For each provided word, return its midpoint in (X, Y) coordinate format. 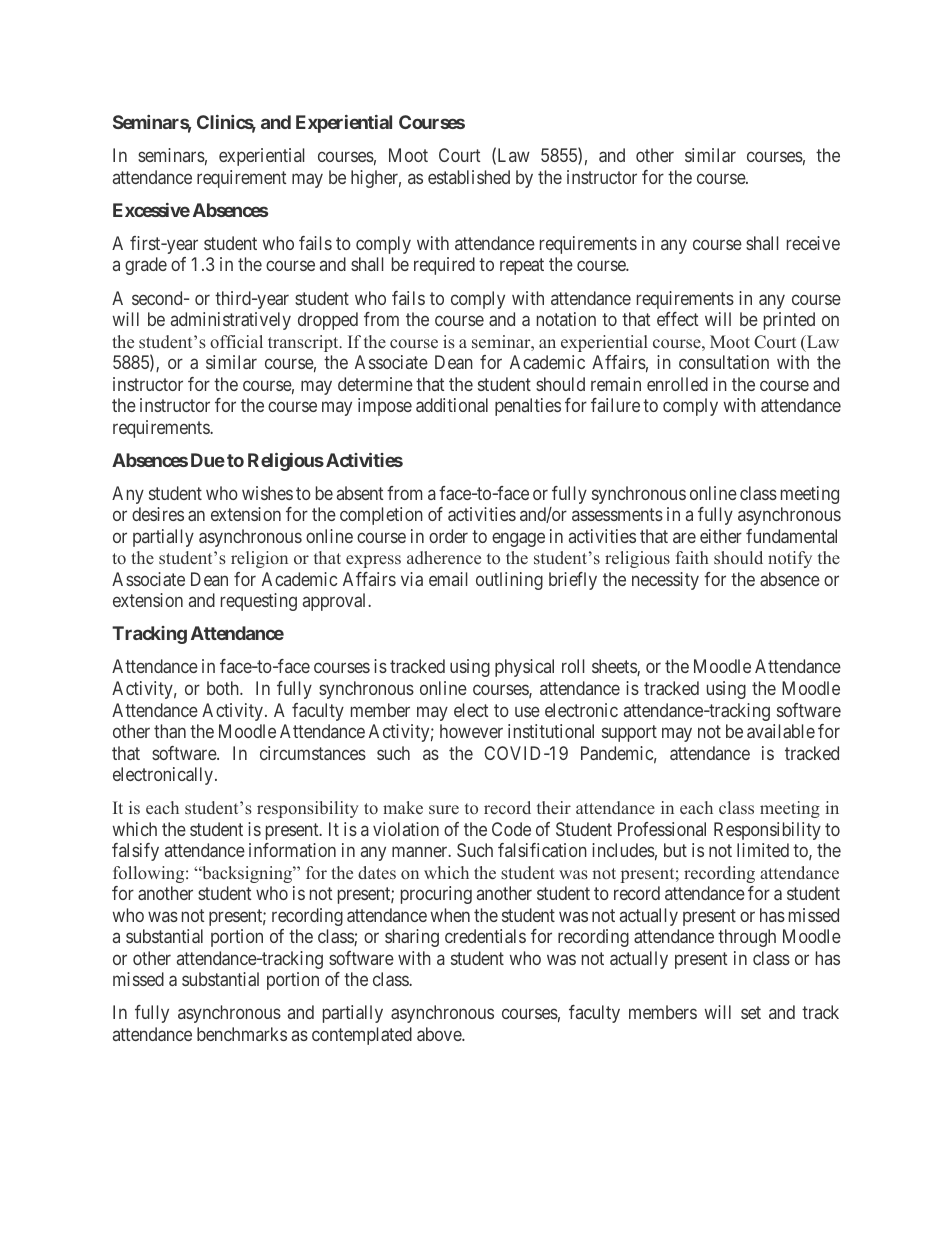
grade (146, 266)
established (469, 177)
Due (208, 460)
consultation (724, 362)
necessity (665, 581)
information (292, 850)
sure (444, 810)
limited (763, 850)
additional (452, 405)
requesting (259, 602)
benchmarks (242, 1034)
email (448, 579)
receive (813, 243)
